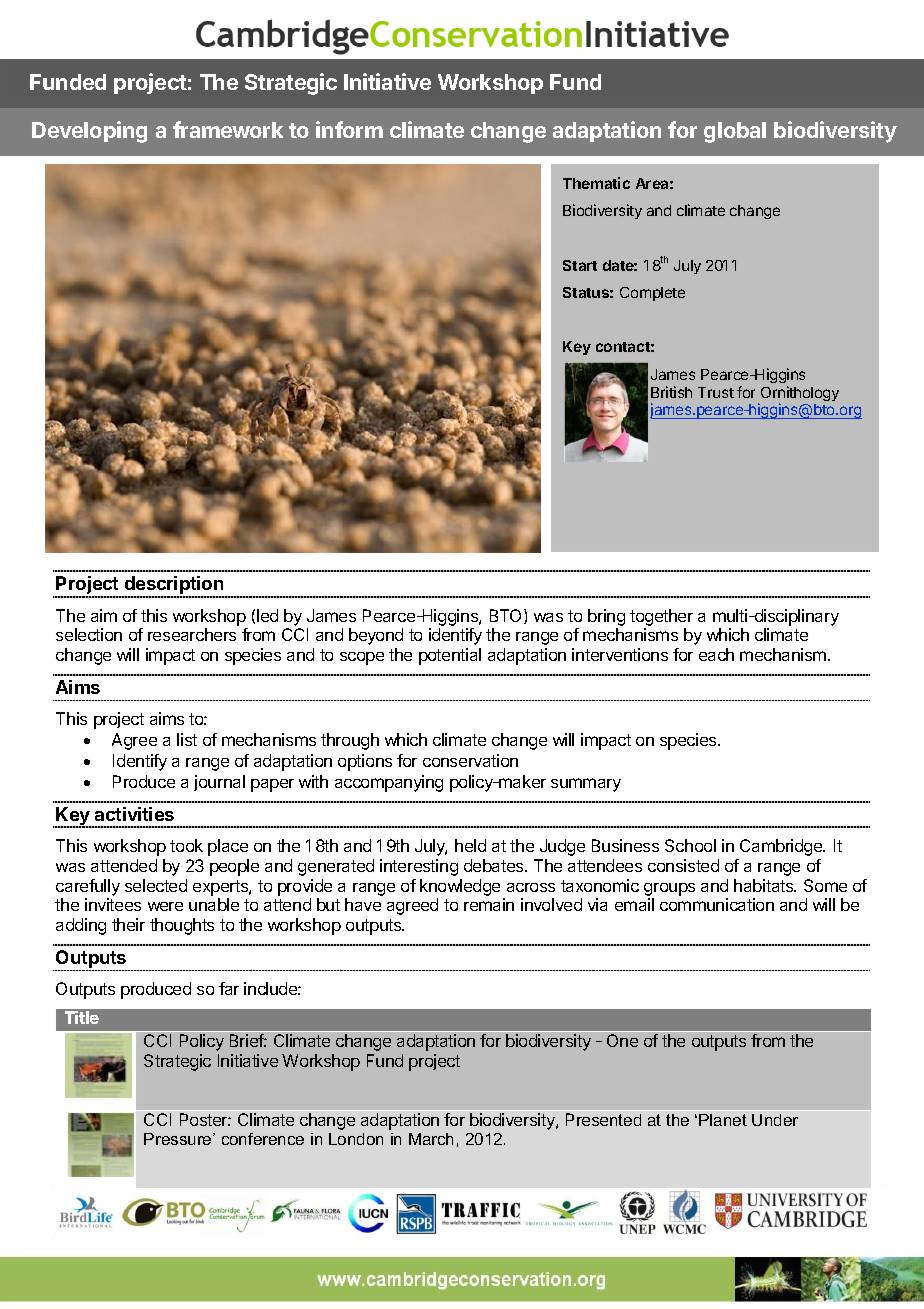 The width and height of the screenshot is (924, 1309). Describe the element at coordinates (735, 132) in the screenshot. I see `global` at that location.
